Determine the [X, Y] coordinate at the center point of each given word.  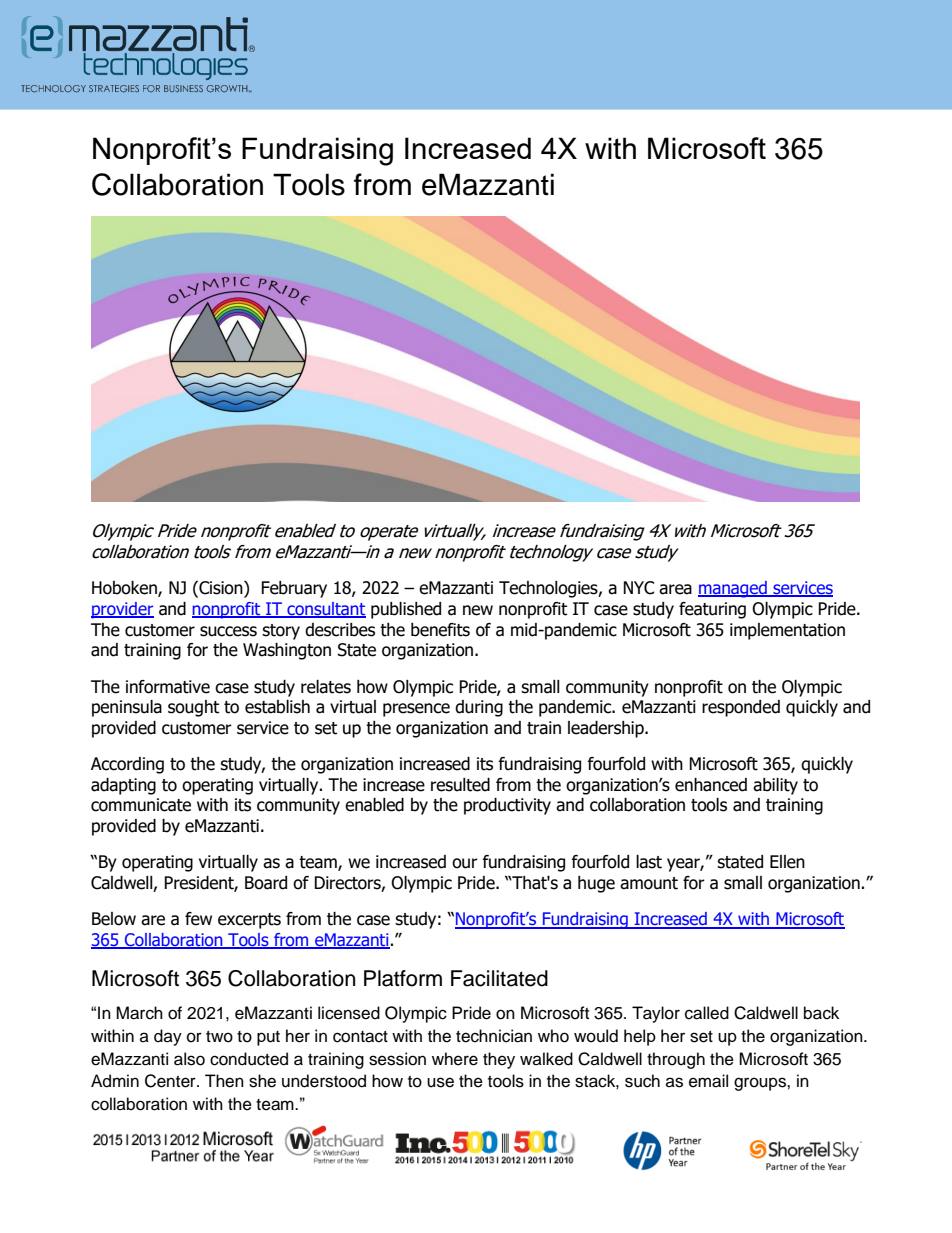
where [455, 1059]
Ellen [787, 862]
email [708, 1081]
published [406, 610]
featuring [712, 610]
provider [122, 610]
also [189, 1059]
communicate [141, 805]
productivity [507, 806]
